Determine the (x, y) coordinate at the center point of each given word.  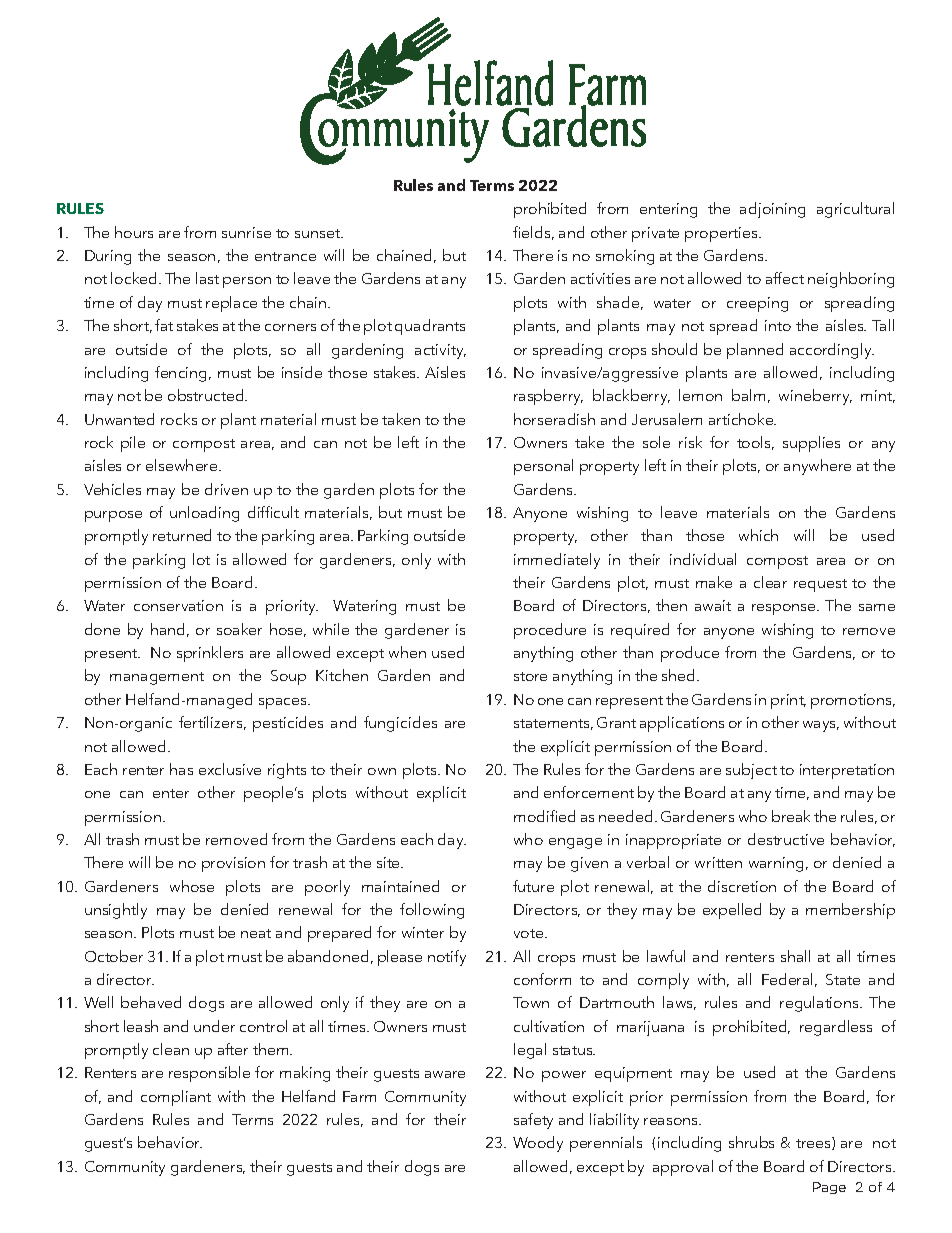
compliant (176, 1098)
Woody (538, 1144)
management (157, 678)
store (530, 676)
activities (600, 278)
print (788, 701)
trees (814, 1143)
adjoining (772, 210)
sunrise (246, 232)
